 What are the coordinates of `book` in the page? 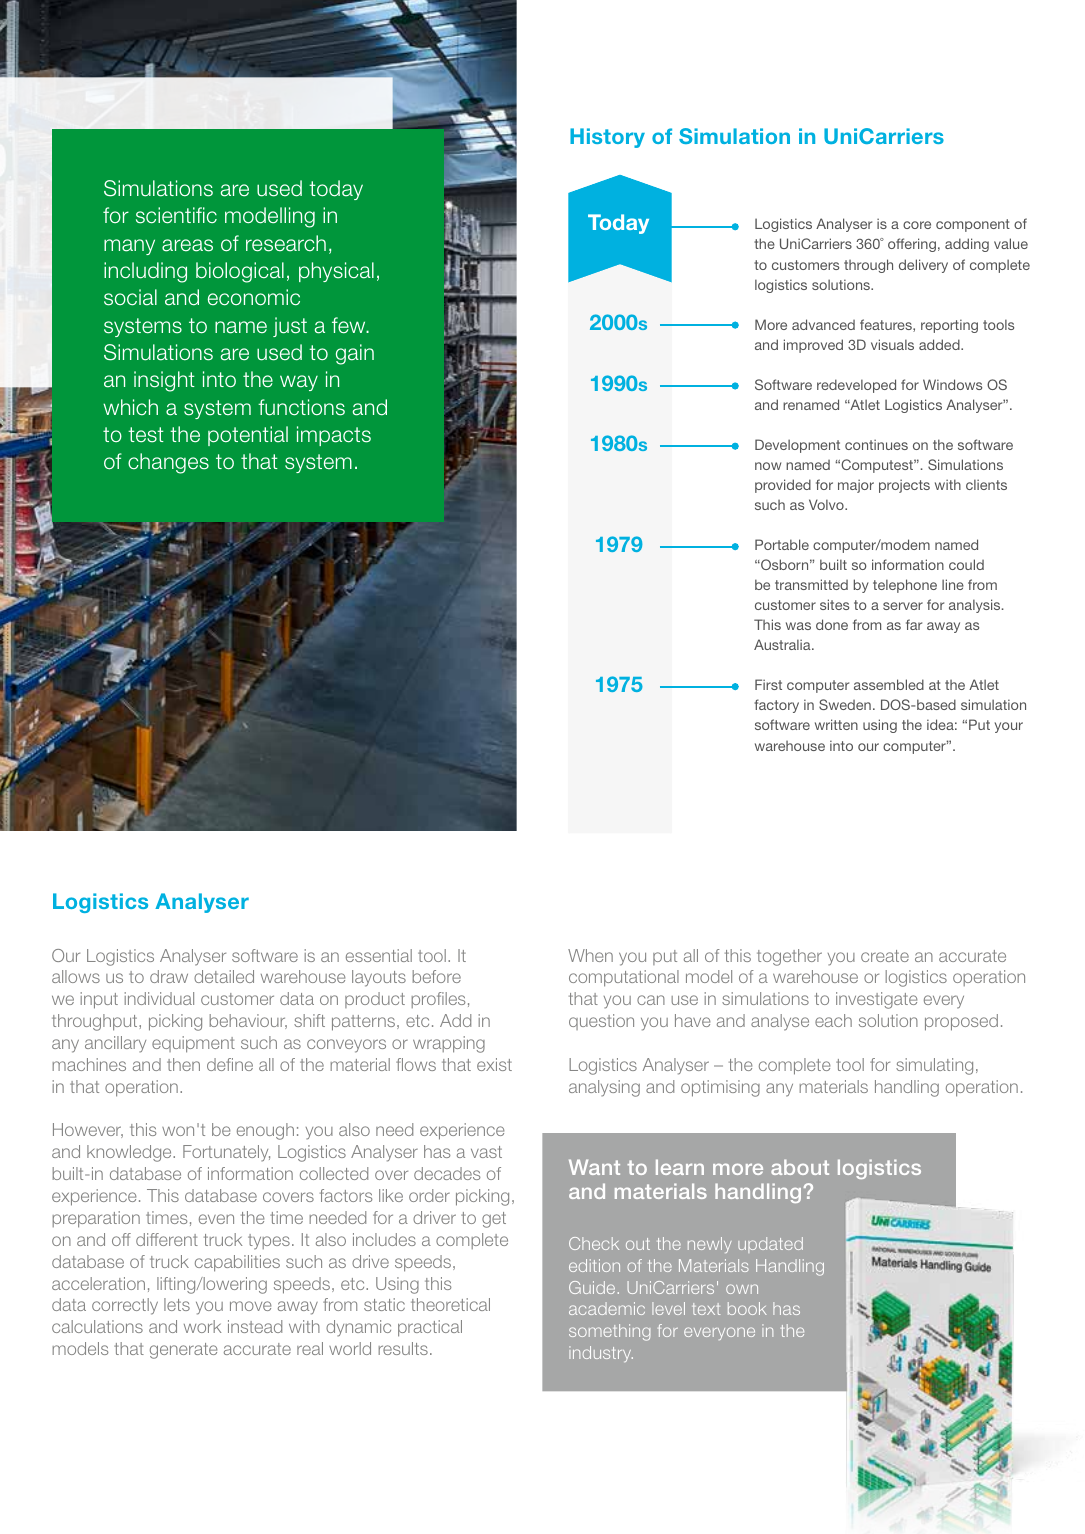 It's located at (747, 1308).
